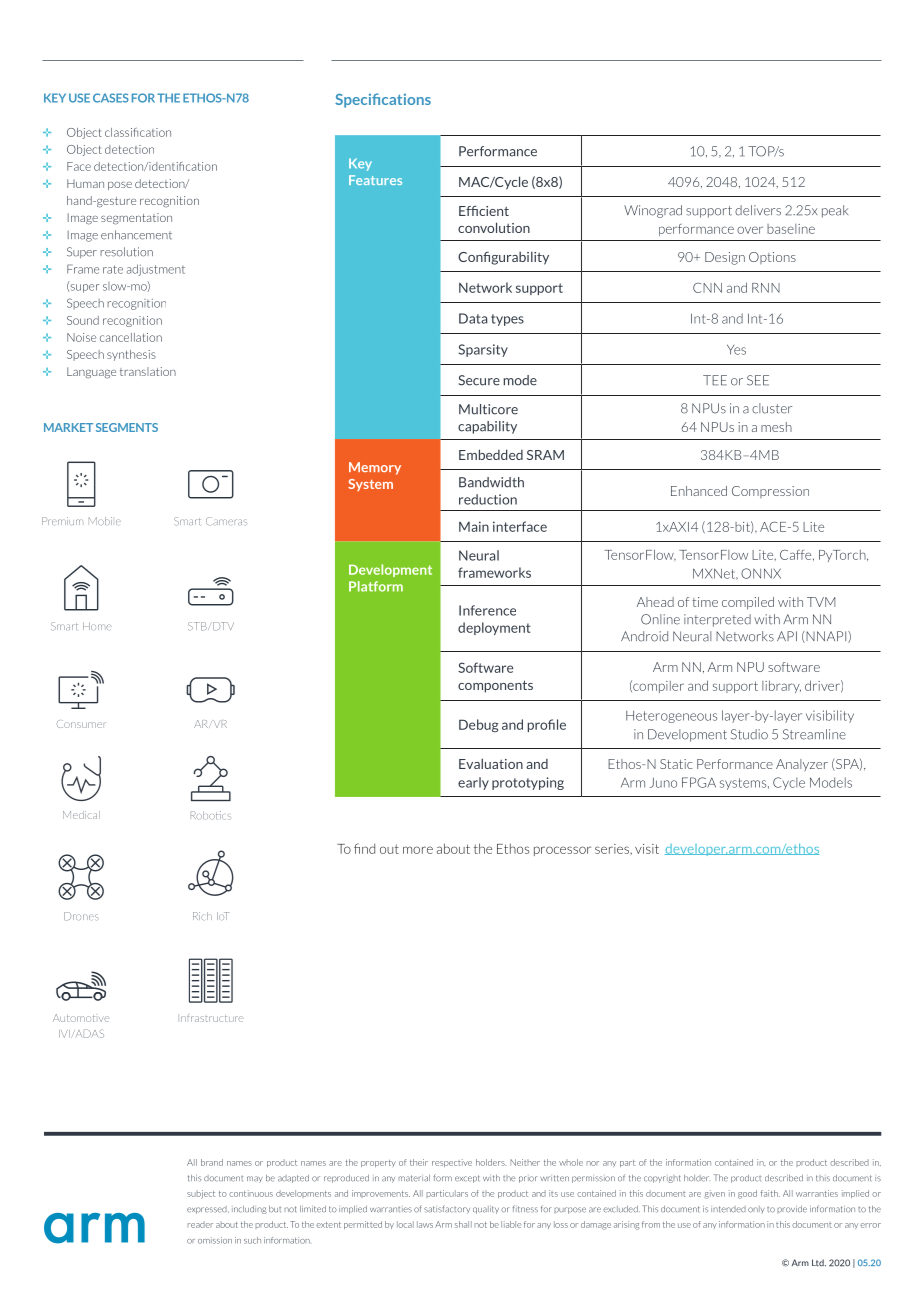  Describe the element at coordinates (781, 686) in the page. I see `library` at that location.
